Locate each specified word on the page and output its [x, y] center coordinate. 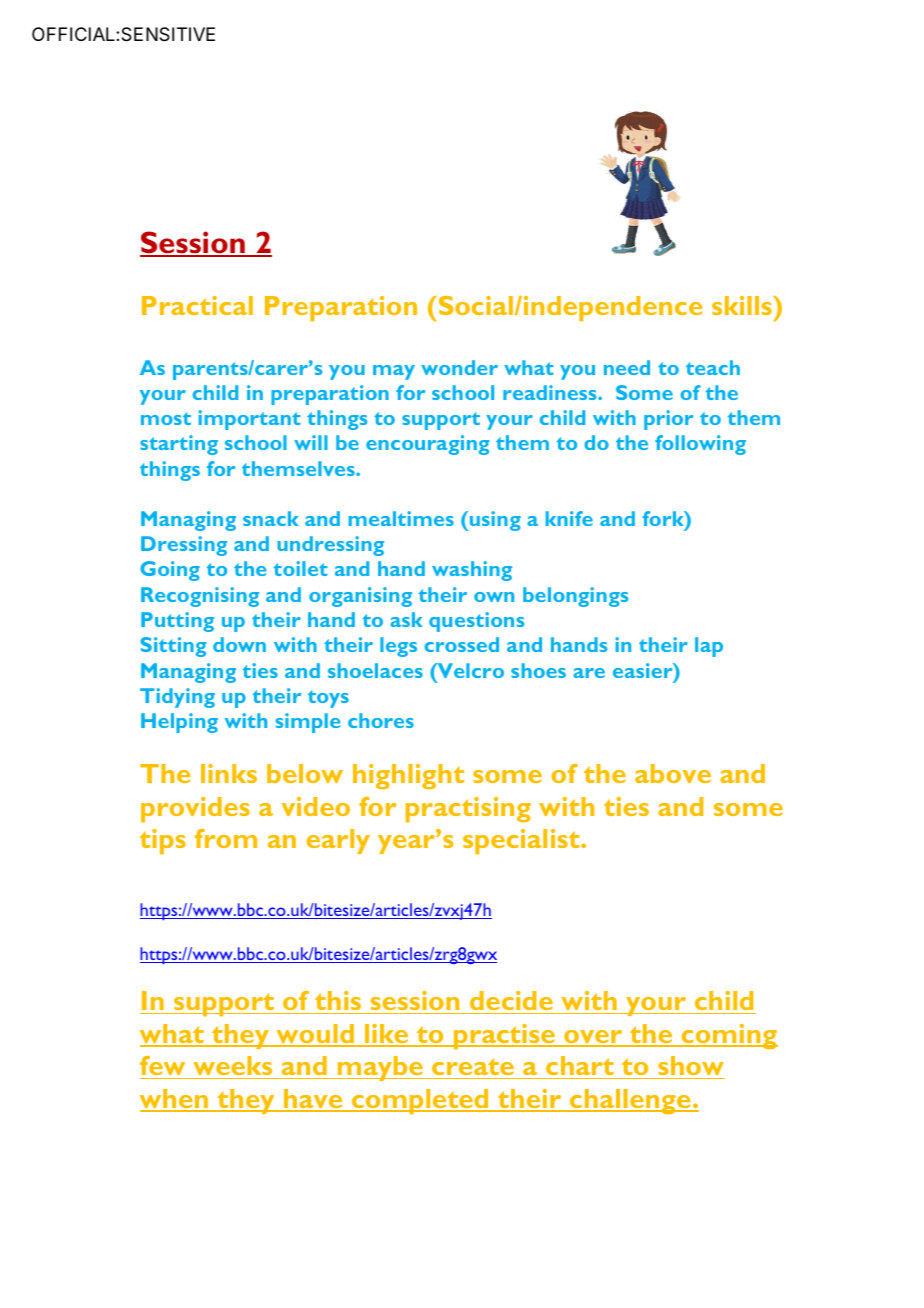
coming [728, 1036]
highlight [408, 776]
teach [713, 367]
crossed [462, 644]
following [700, 445]
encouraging [428, 445]
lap [709, 647]
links [229, 773]
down [239, 644]
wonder [459, 367]
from [226, 838]
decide [511, 1000]
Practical [197, 305]
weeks [232, 1065]
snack [270, 518]
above [673, 773]
